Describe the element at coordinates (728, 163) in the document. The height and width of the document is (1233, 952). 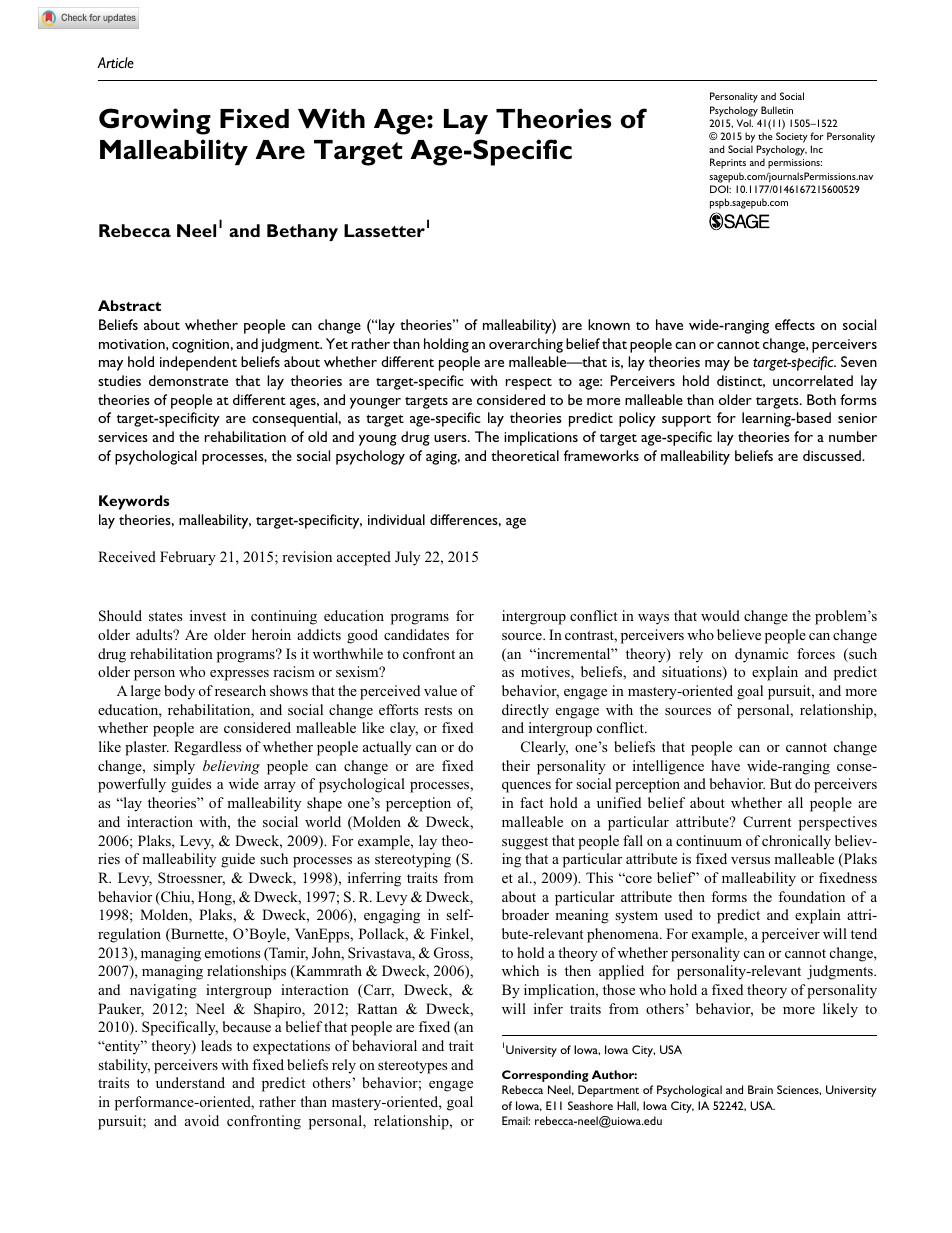
I see `Reprints` at that location.
